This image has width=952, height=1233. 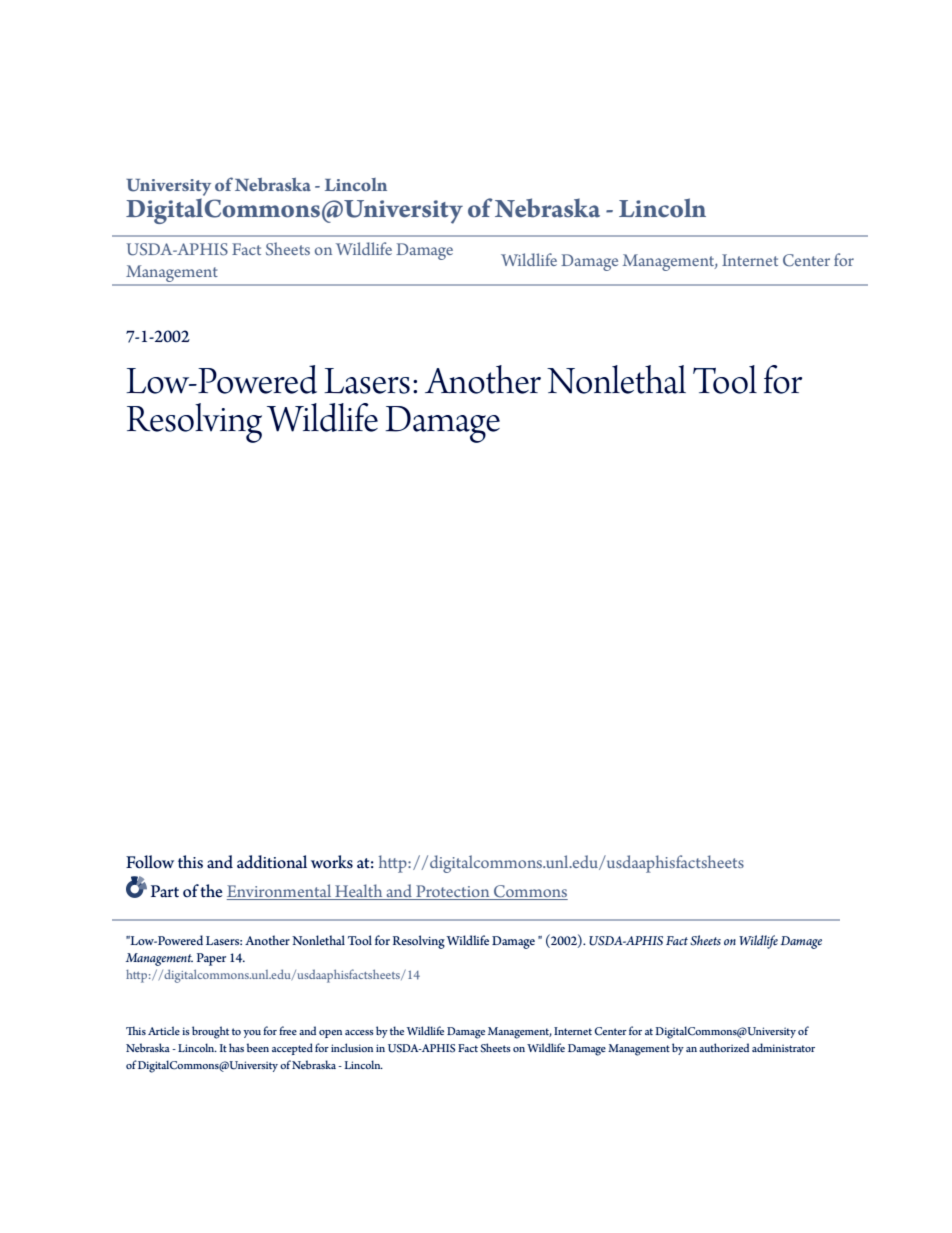 I want to click on Protection, so click(x=453, y=892).
